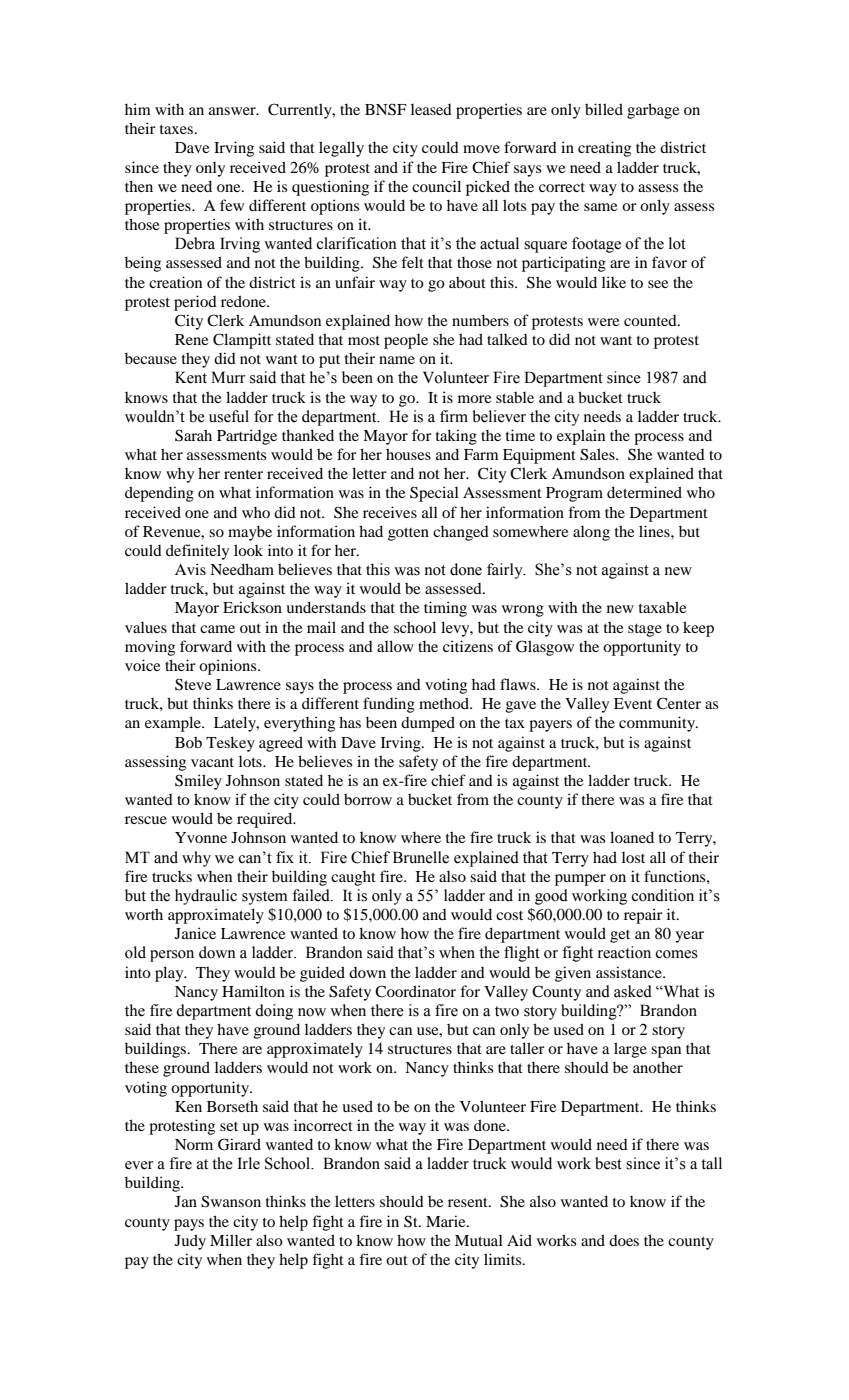 This document has height=1400, width=849. What do you see at coordinates (353, 878) in the document?
I see `caught` at bounding box center [353, 878].
